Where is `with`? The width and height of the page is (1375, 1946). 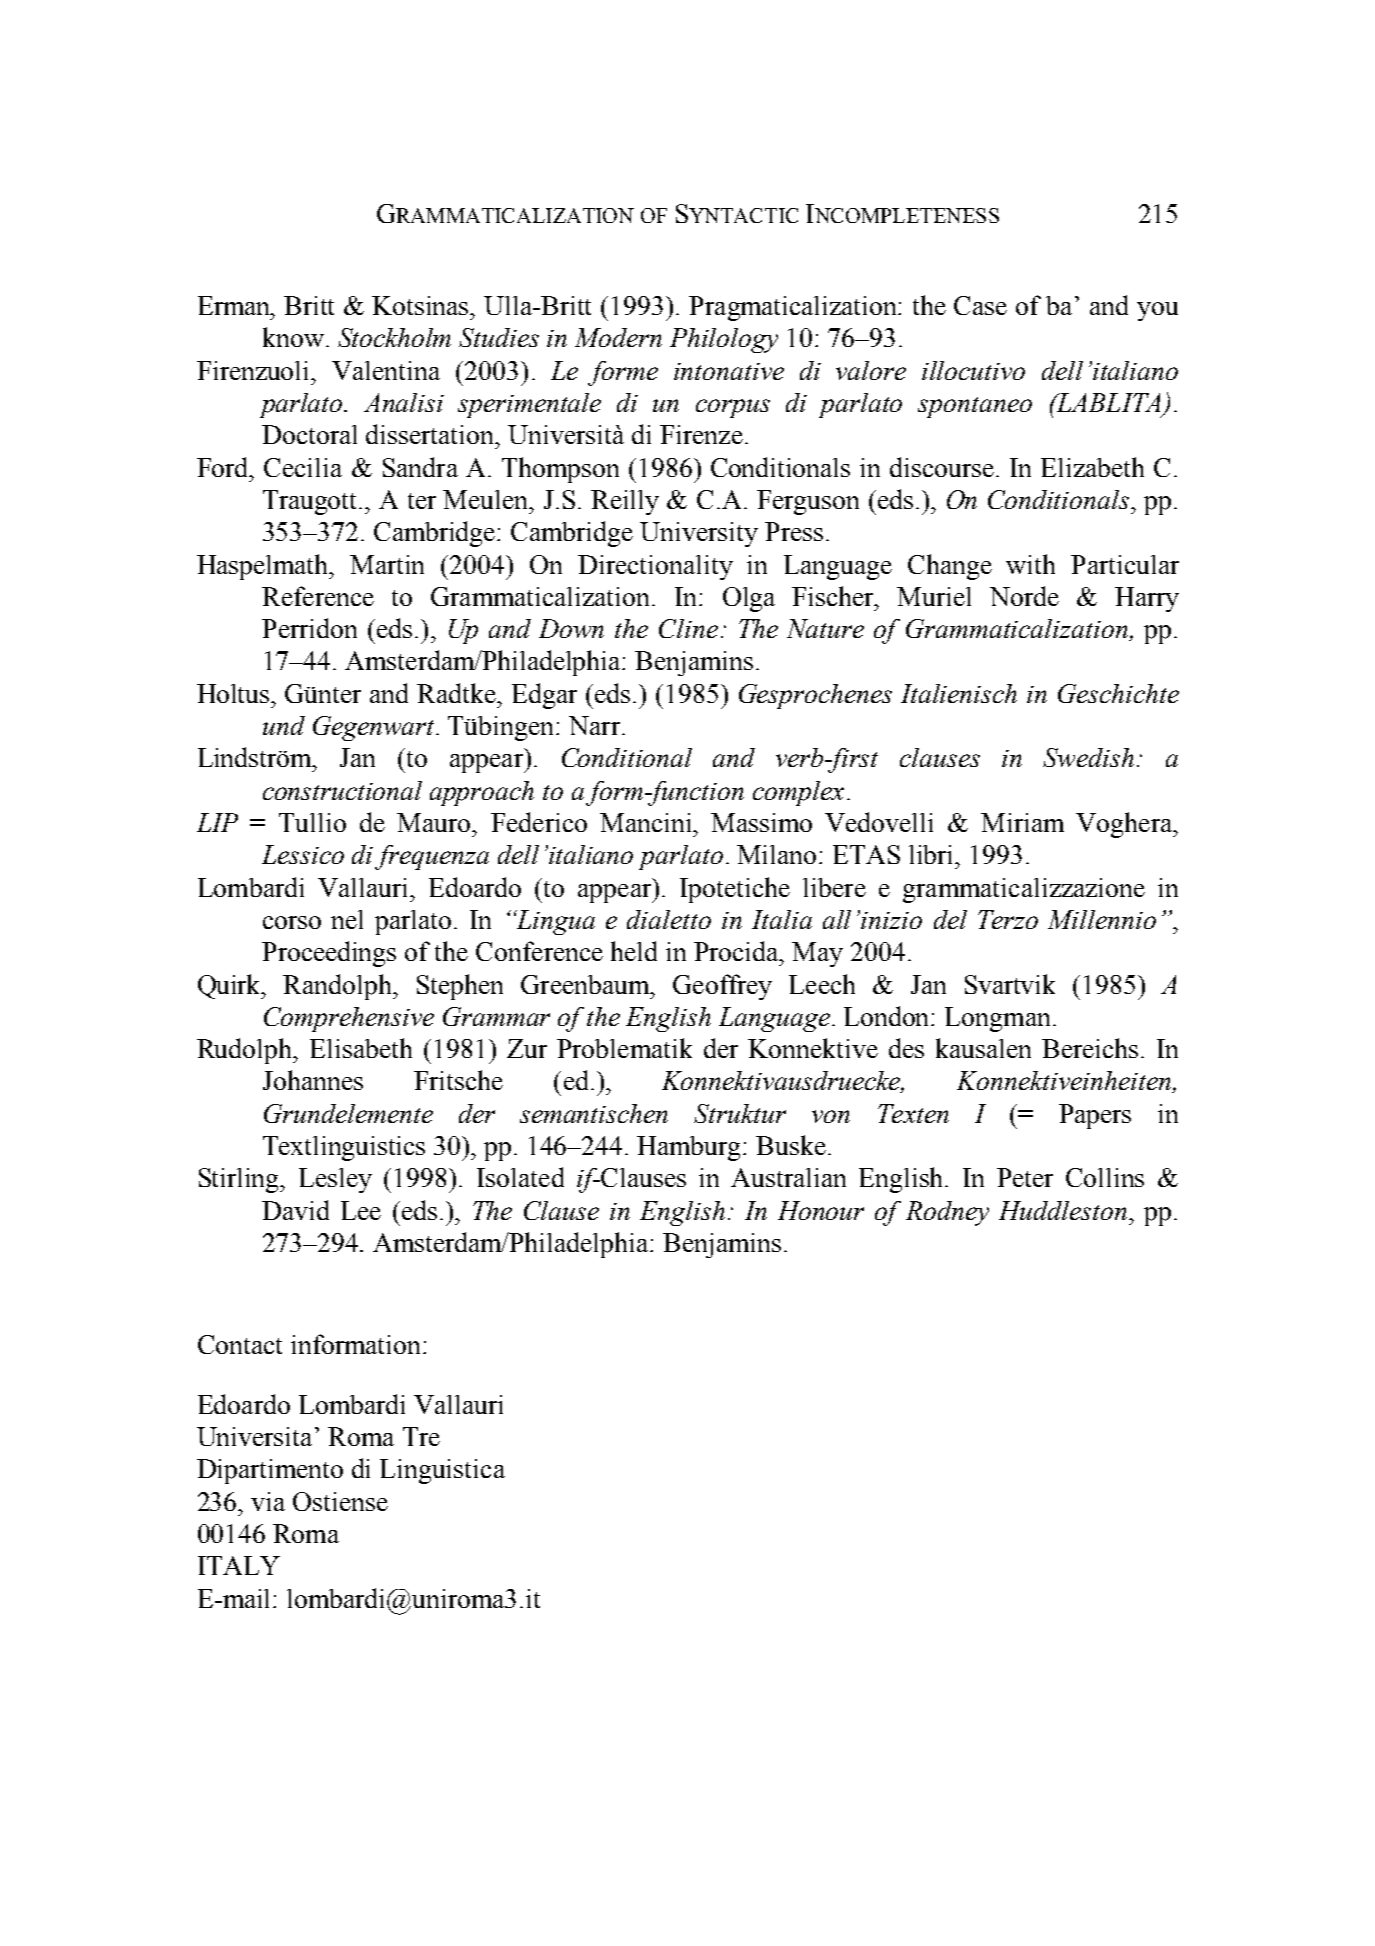
with is located at coordinates (1030, 564).
